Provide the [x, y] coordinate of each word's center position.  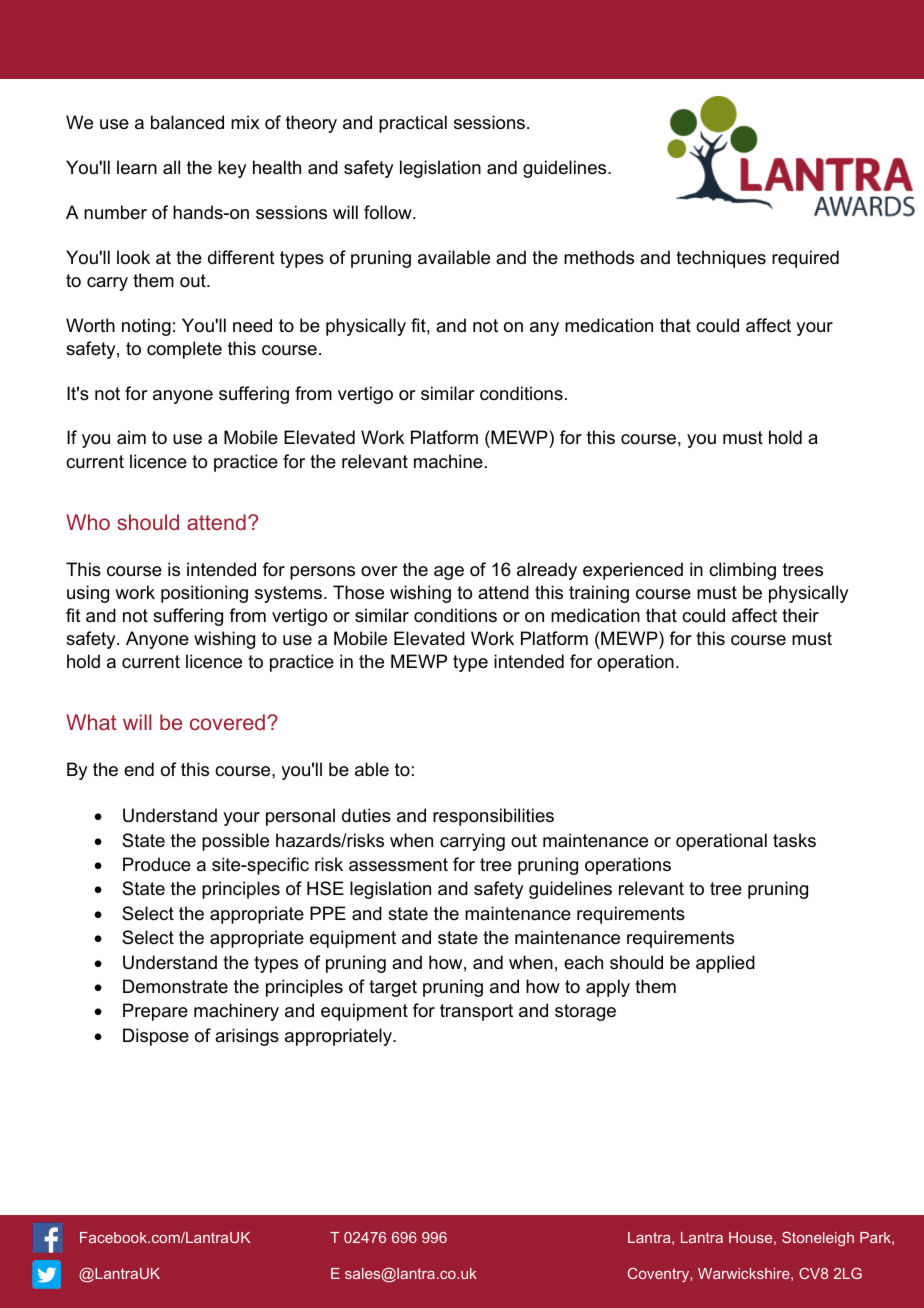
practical [413, 124]
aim [131, 437]
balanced [187, 122]
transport [476, 1012]
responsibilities [493, 817]
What [91, 722]
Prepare [155, 1012]
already [547, 571]
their [800, 615]
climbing [742, 571]
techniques [721, 259]
